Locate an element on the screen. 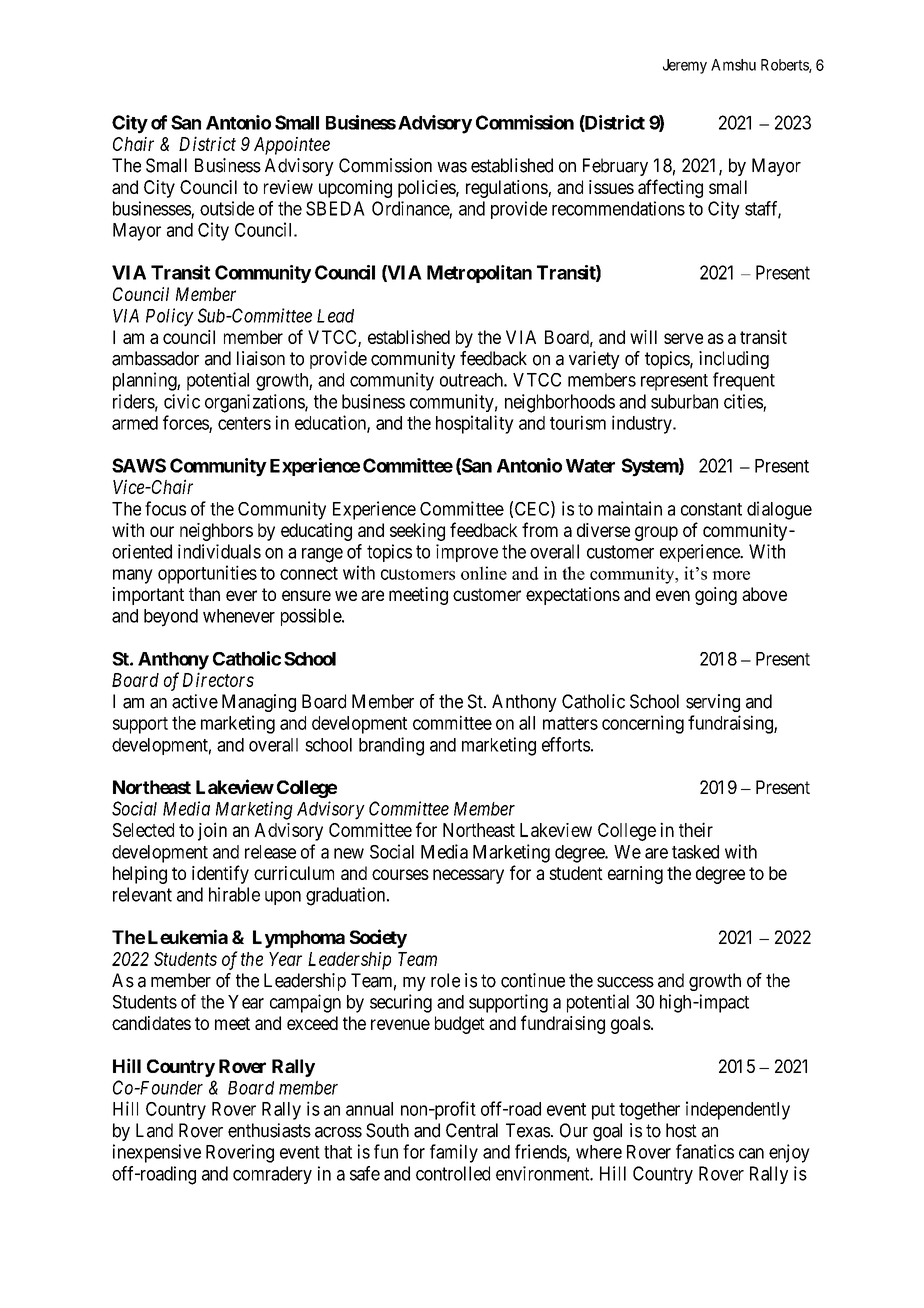 The height and width of the screenshot is (1308, 924). than is located at coordinates (204, 594).
